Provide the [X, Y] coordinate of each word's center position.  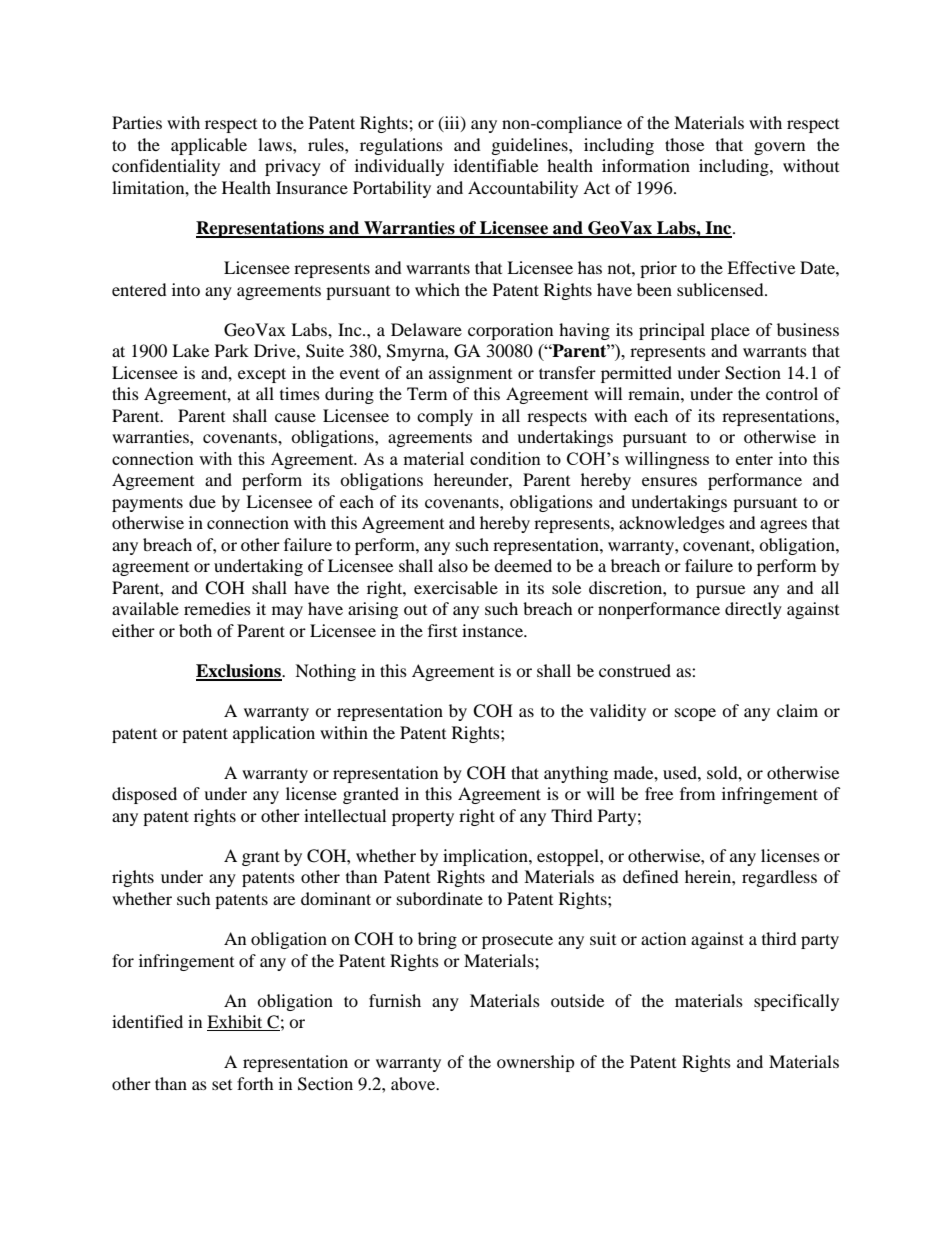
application [274, 734]
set [222, 1085]
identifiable [496, 165]
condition [505, 458]
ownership [536, 1063]
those [684, 144]
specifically [796, 1002]
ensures [669, 481]
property [423, 819]
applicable [209, 146]
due [202, 501]
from [697, 793]
